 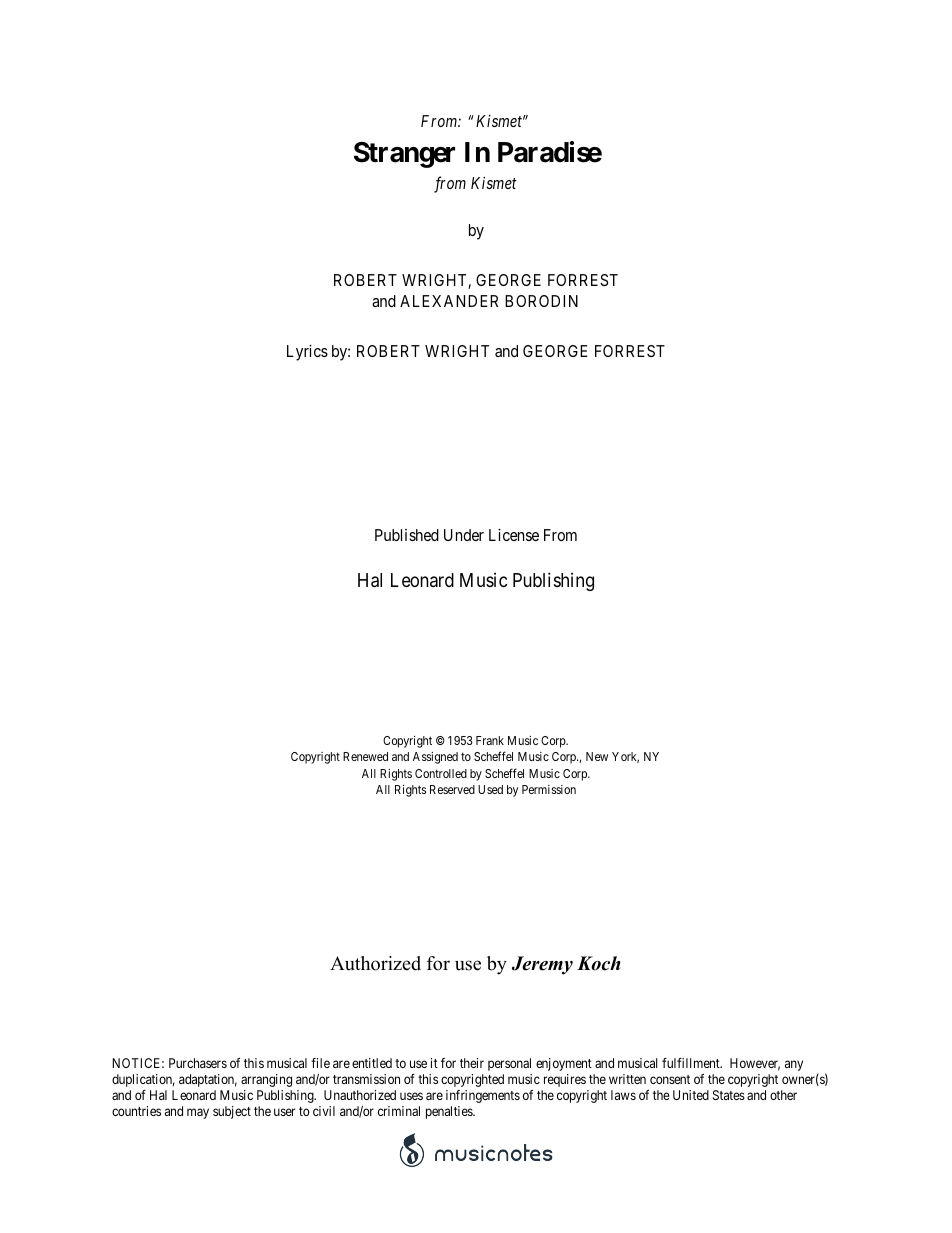 I want to click on Stranger, so click(x=404, y=155).
